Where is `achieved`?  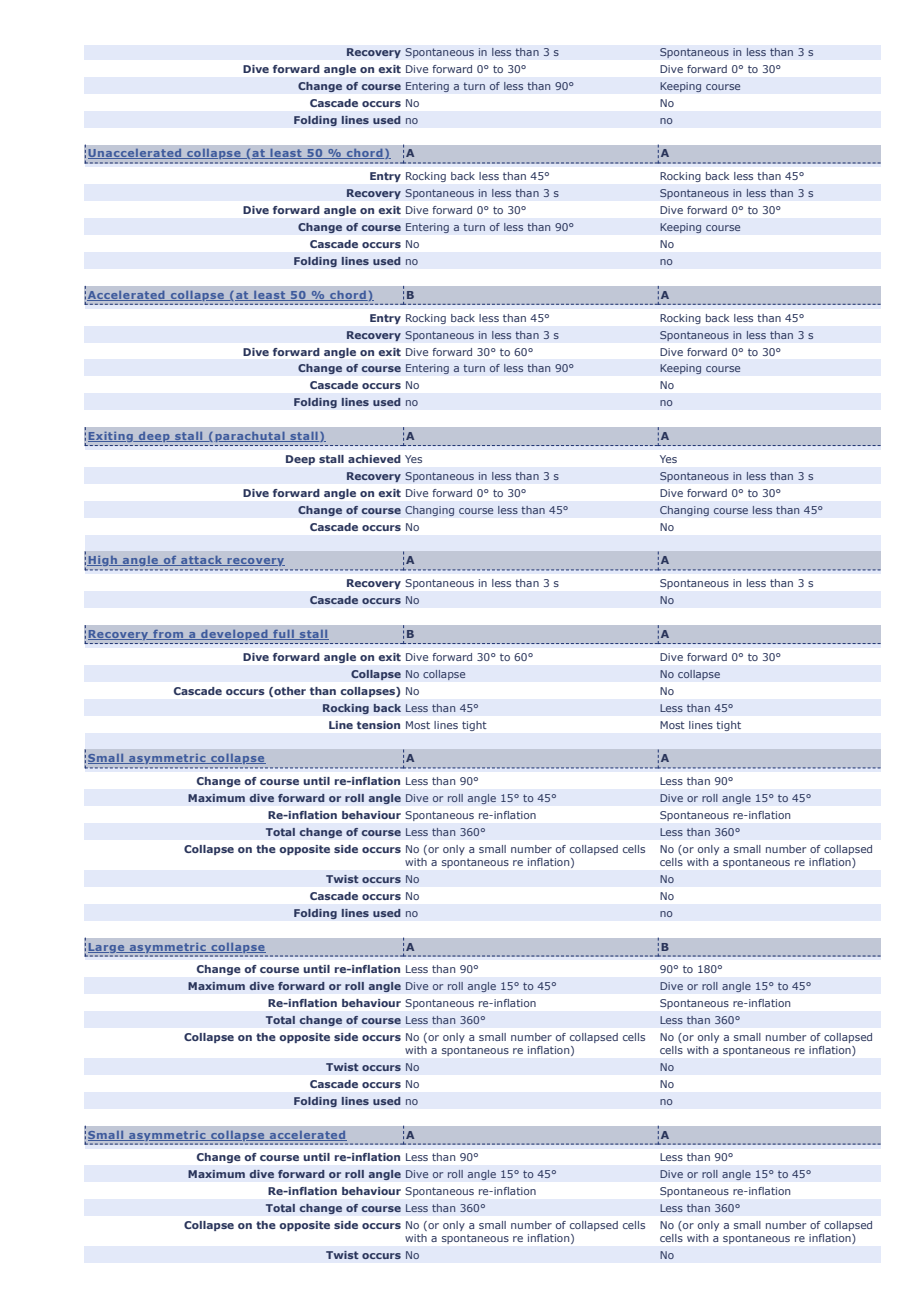
achieved is located at coordinates (374, 459).
